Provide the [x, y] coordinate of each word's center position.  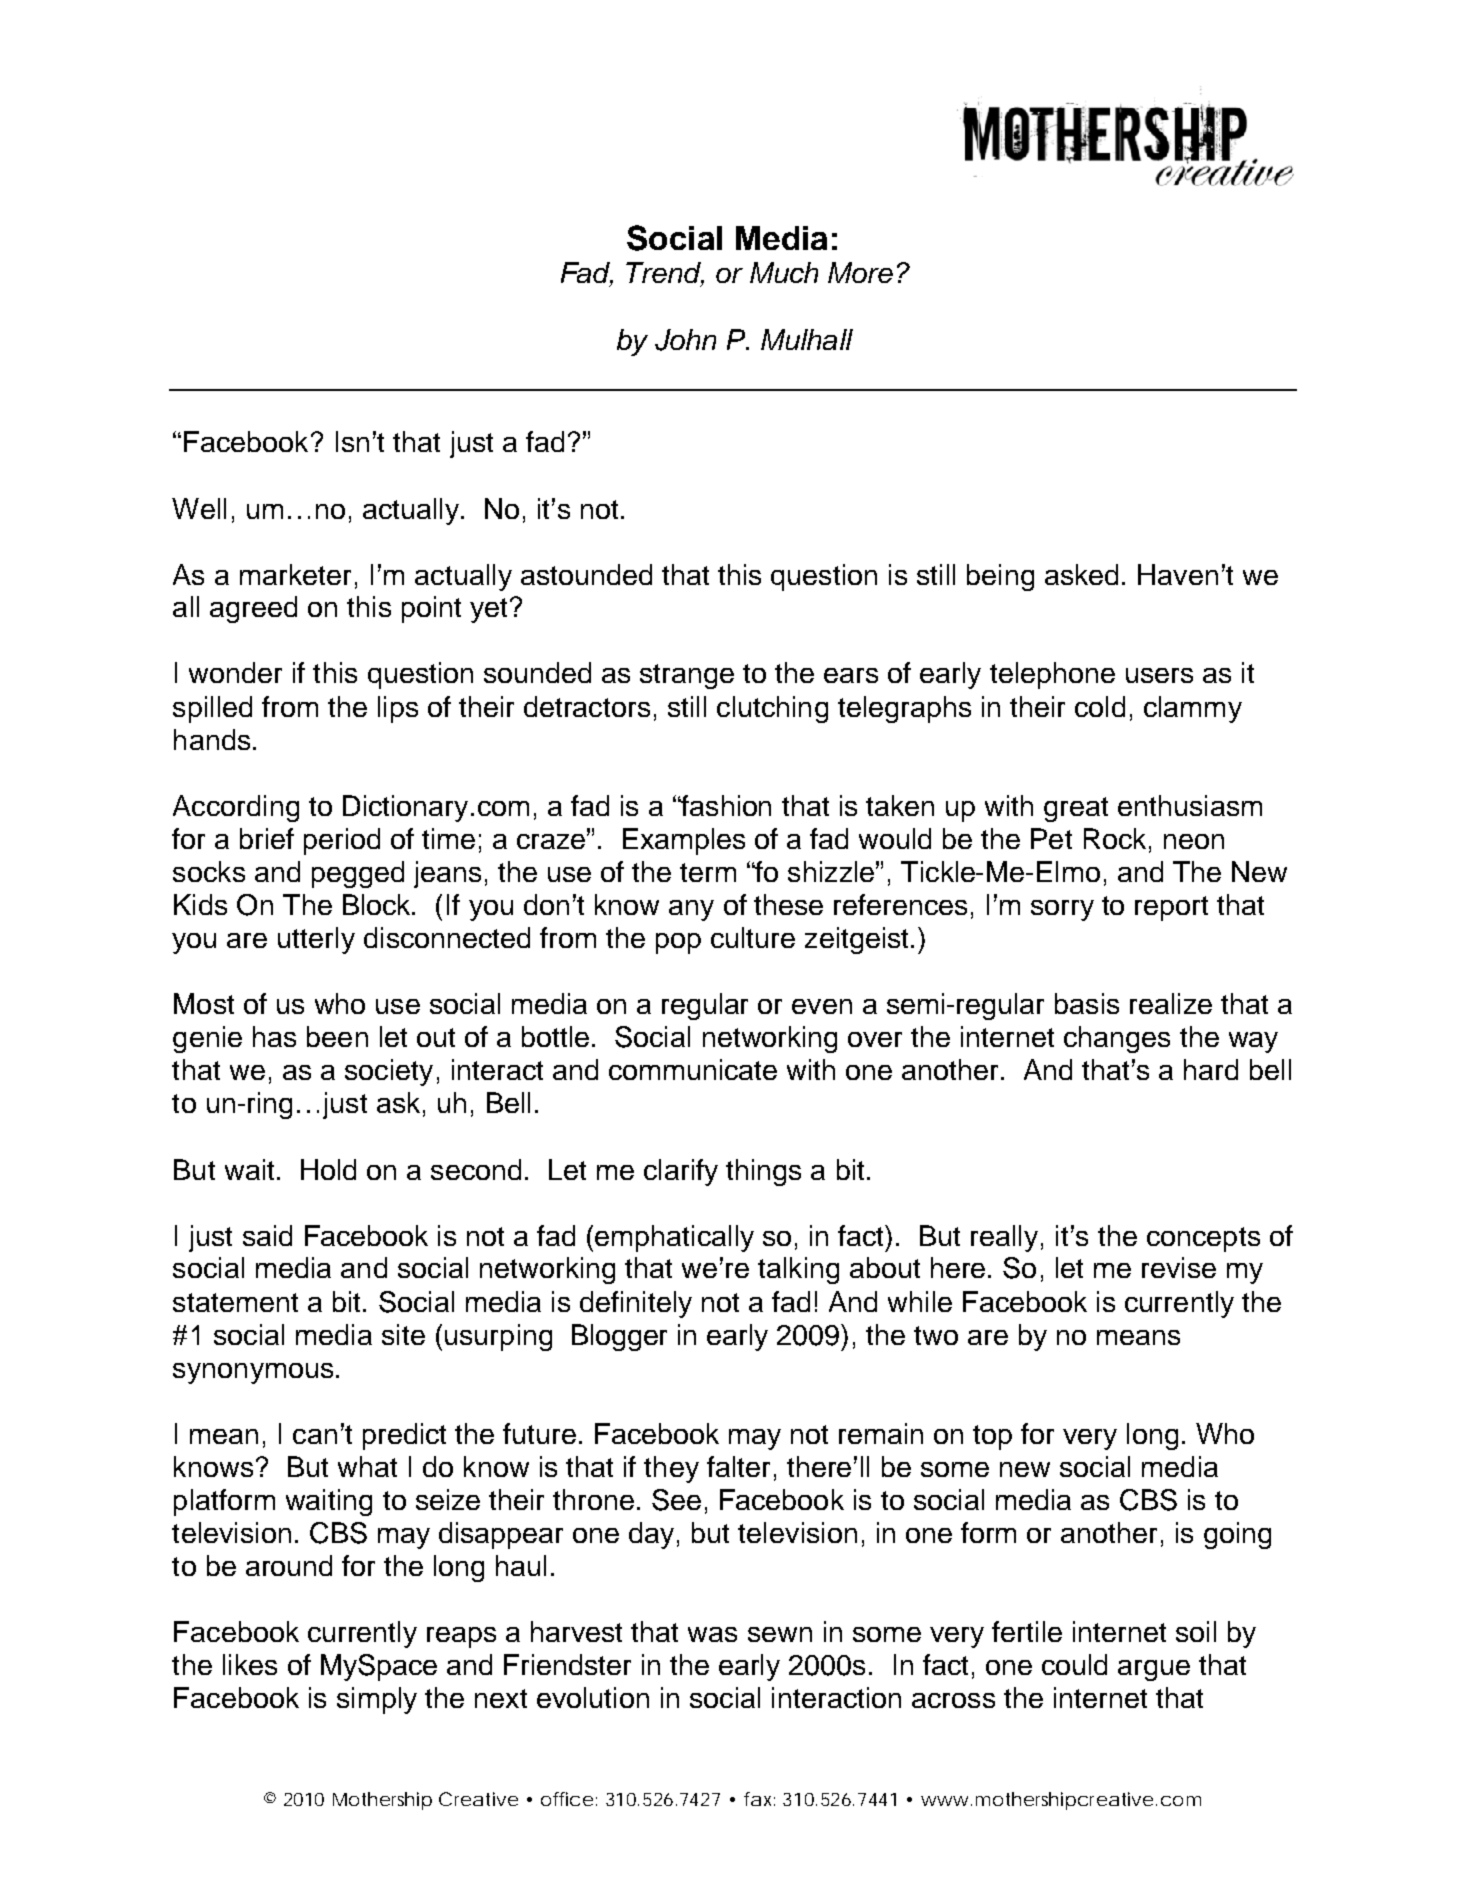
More [860, 272]
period [342, 841]
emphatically [674, 1238]
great [1076, 809]
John [685, 340]
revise [1179, 1267]
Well [199, 508]
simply [377, 1700]
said [267, 1235]
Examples [684, 841]
